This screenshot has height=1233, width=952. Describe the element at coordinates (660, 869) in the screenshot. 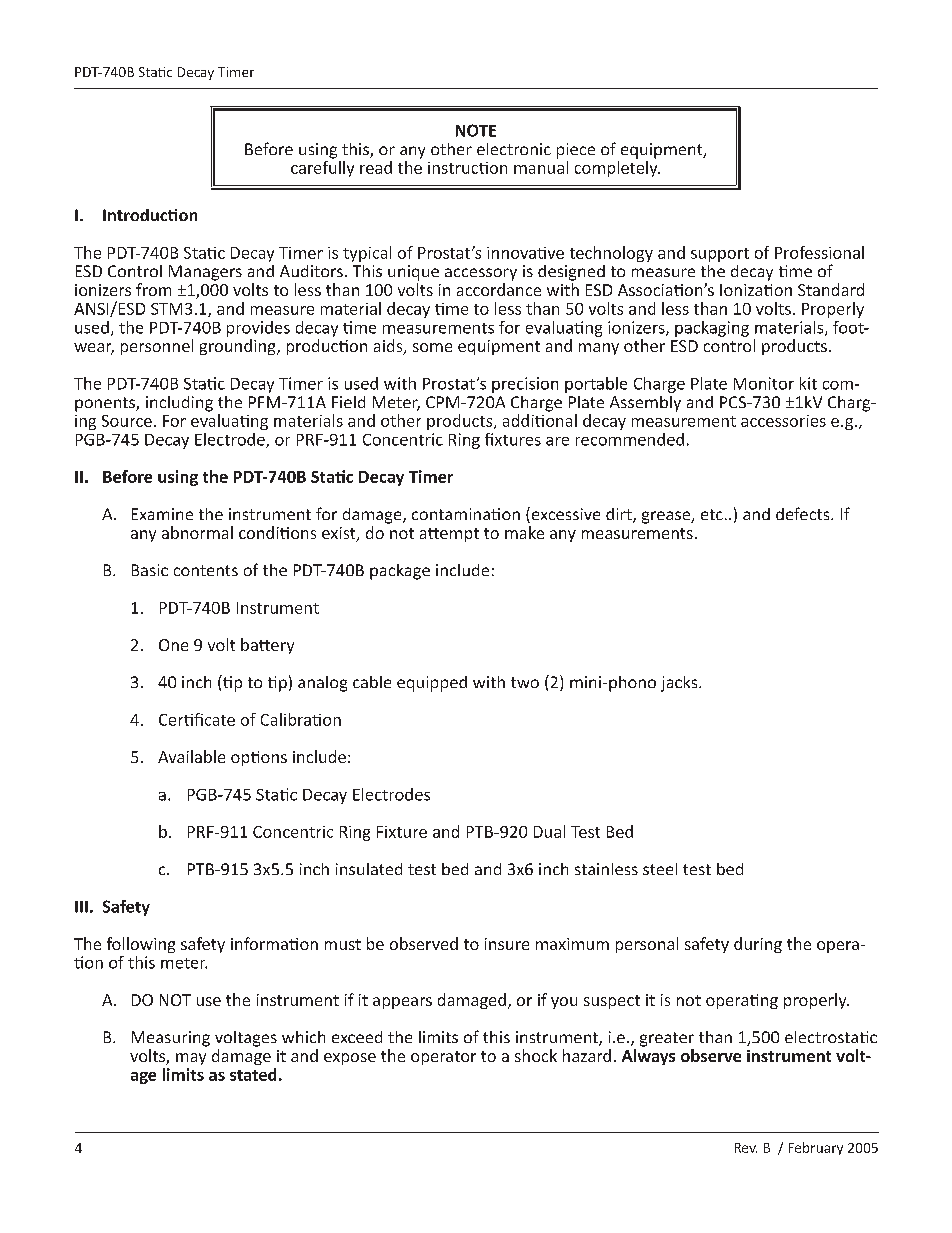

I see `steel` at that location.
